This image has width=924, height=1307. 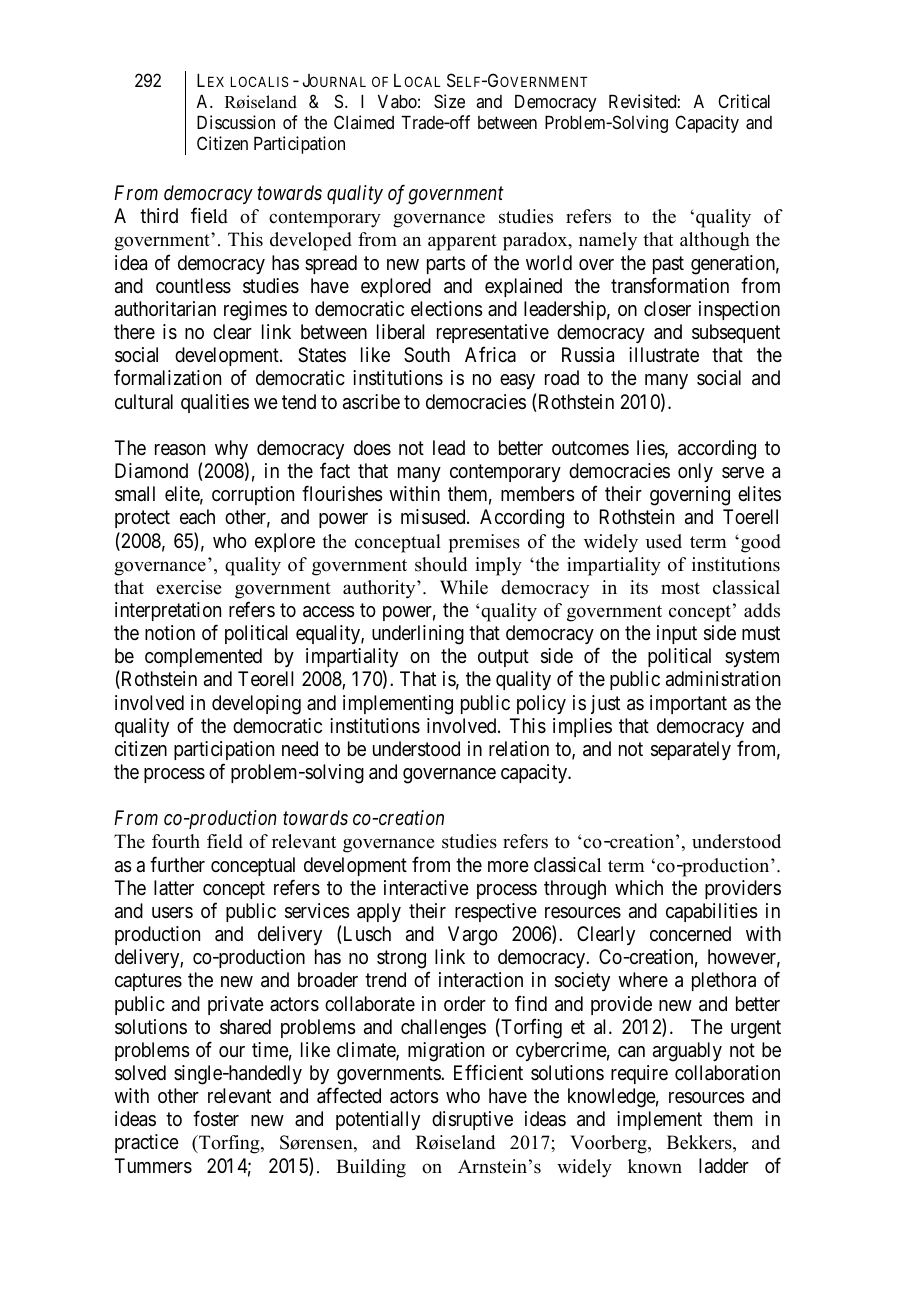 I want to click on fourth, so click(x=176, y=841).
